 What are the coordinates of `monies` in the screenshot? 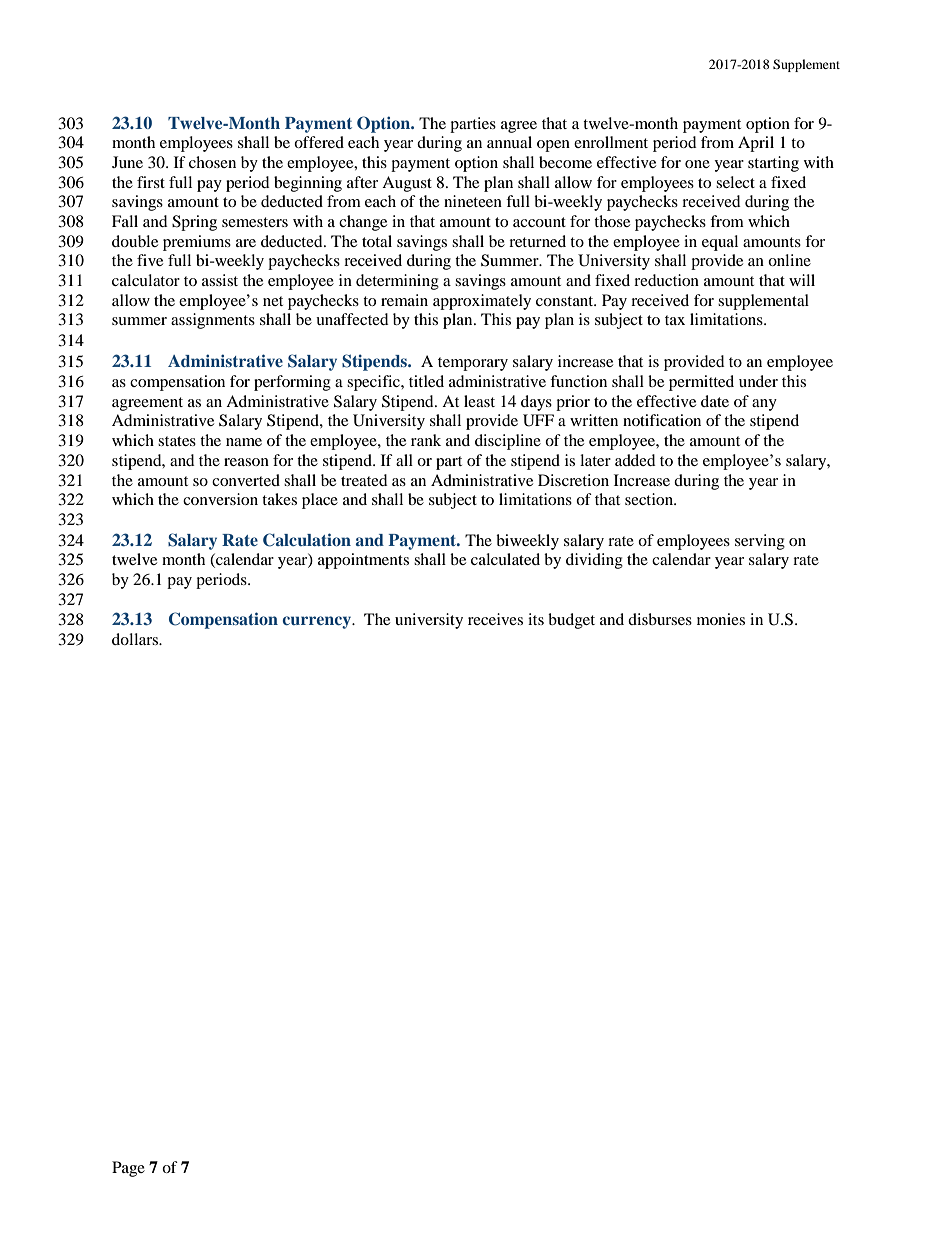 It's located at (721, 619).
